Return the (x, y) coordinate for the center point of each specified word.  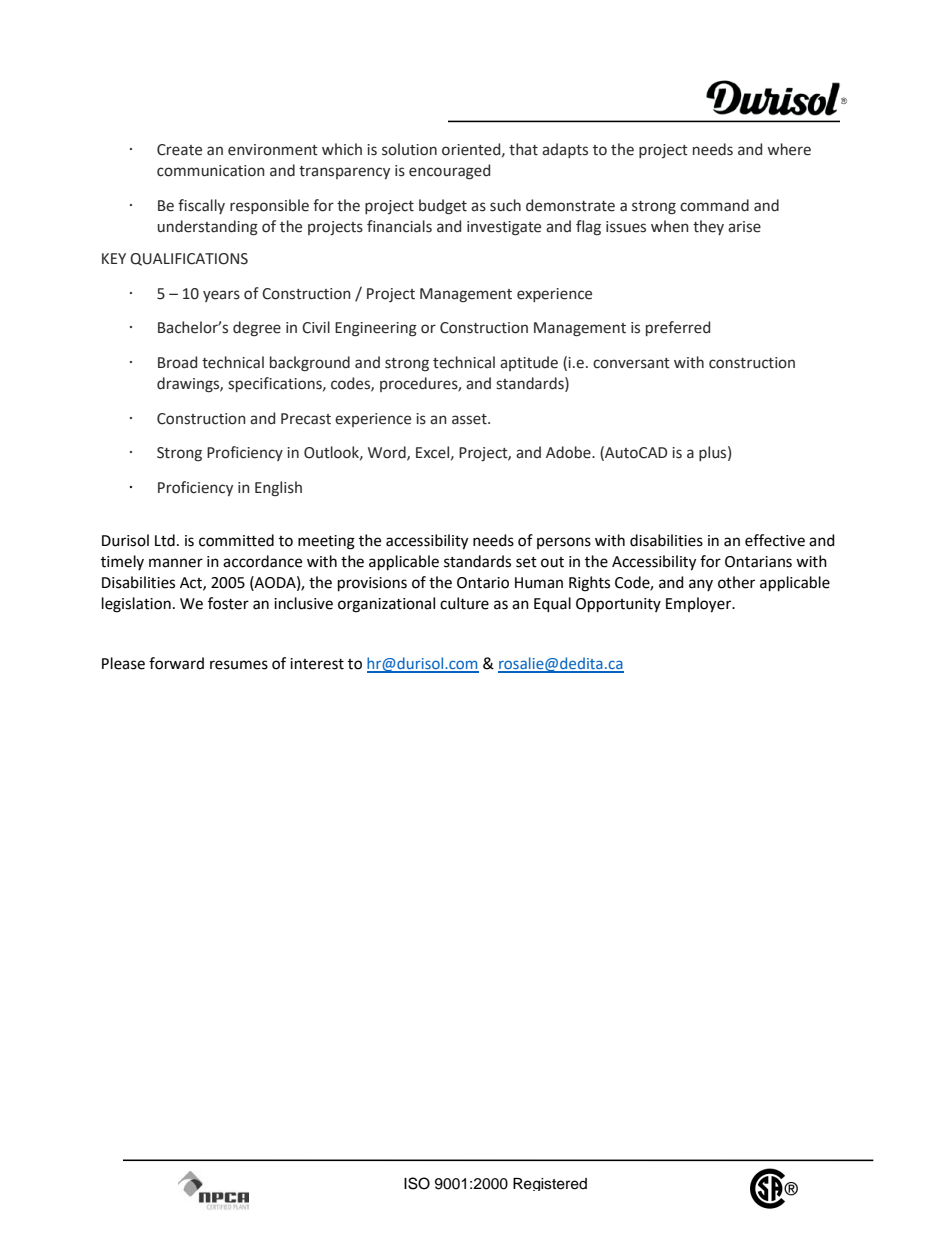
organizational (386, 605)
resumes (239, 665)
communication (211, 171)
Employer (700, 605)
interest (317, 664)
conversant (631, 363)
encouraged (449, 172)
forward (176, 663)
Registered (550, 1184)
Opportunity (618, 605)
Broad (177, 362)
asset (470, 419)
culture (464, 603)
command (714, 205)
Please (123, 663)
